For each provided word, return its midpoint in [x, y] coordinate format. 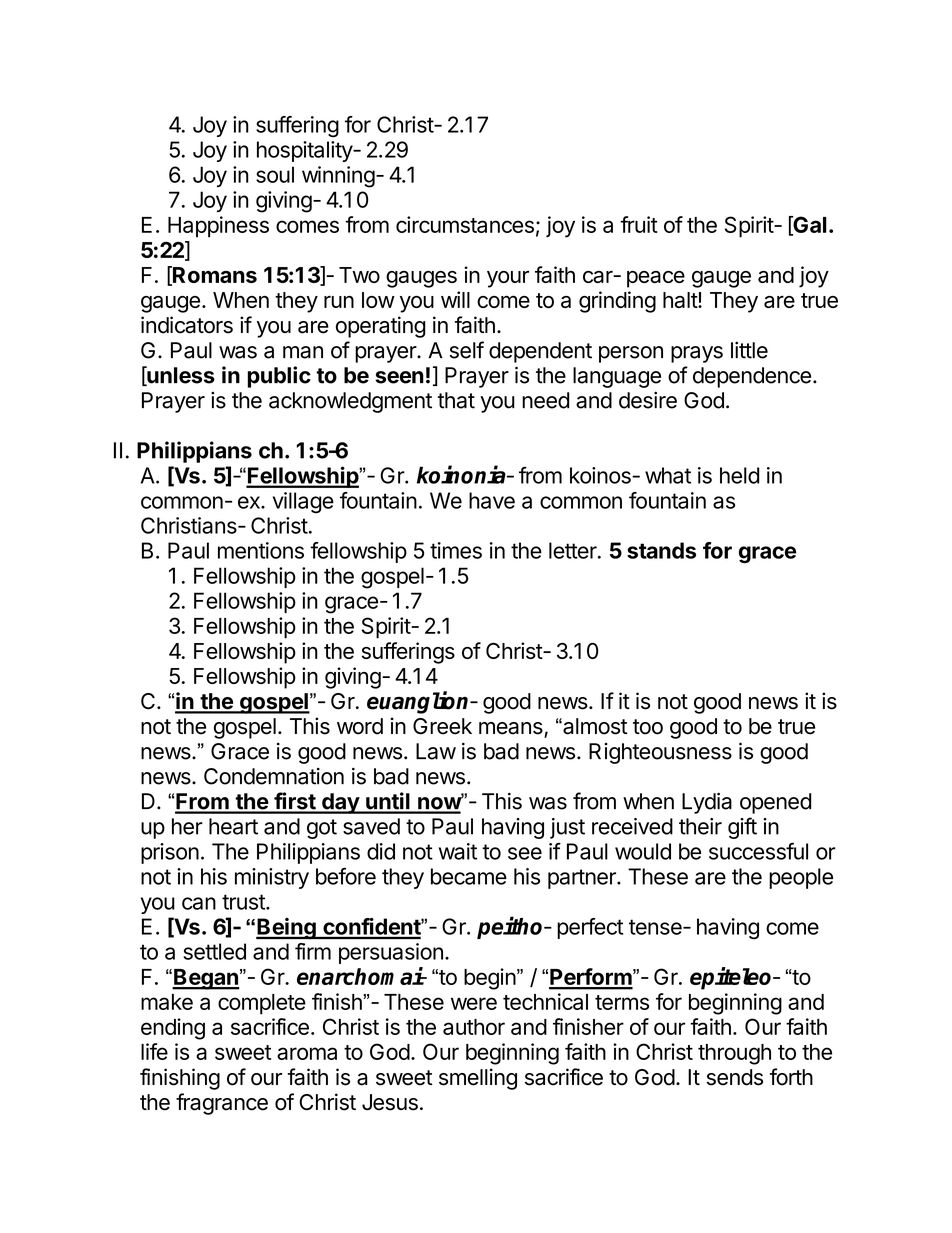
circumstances [465, 224]
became [469, 876]
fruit [639, 224]
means [512, 729]
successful [758, 851]
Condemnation [274, 776]
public [279, 377]
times [456, 550]
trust [244, 902]
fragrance [222, 1104]
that [456, 400]
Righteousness [660, 753]
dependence [752, 377]
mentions [261, 550]
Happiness [218, 227]
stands [661, 550]
